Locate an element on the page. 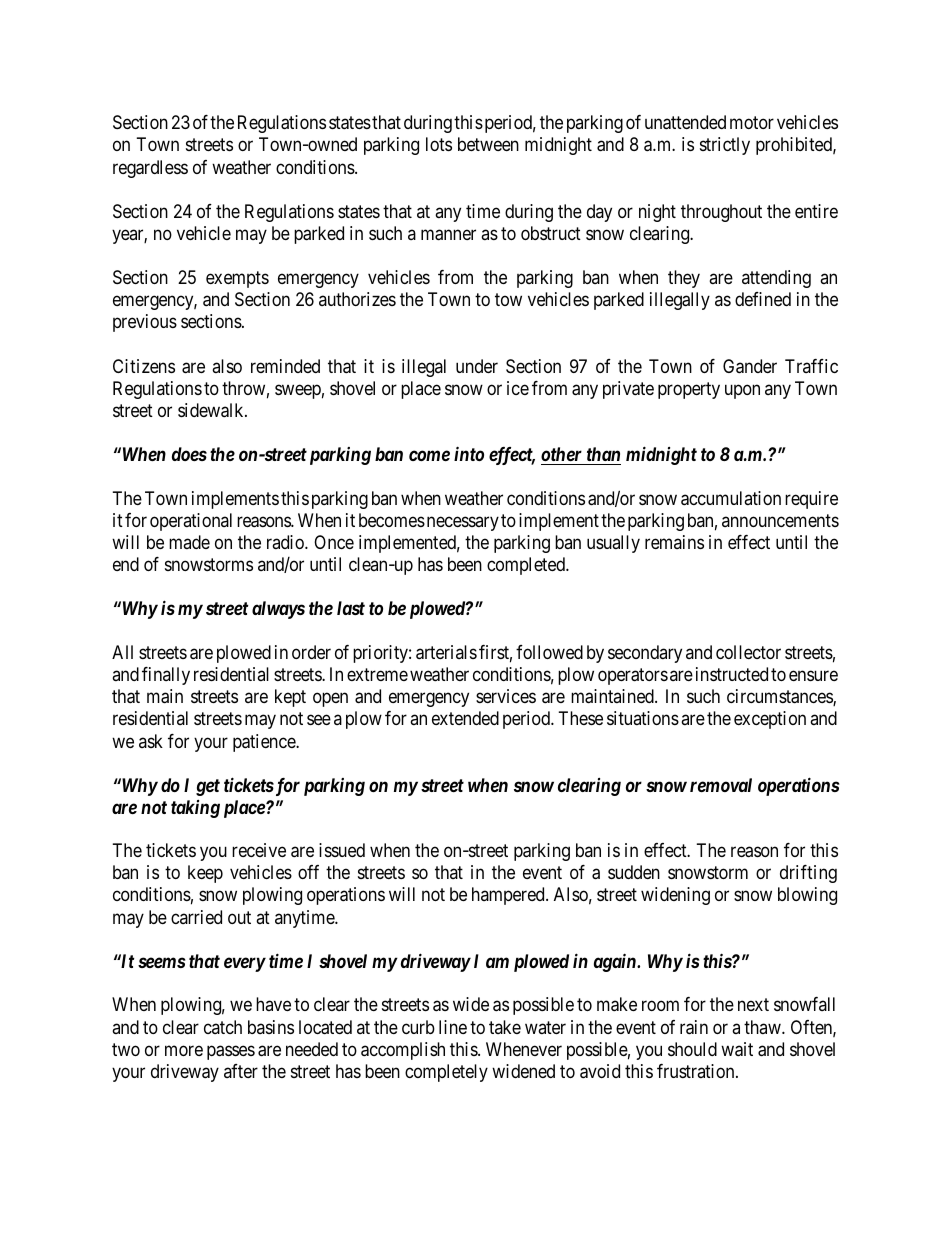 This image has width=952, height=1233. patience is located at coordinates (265, 743).
